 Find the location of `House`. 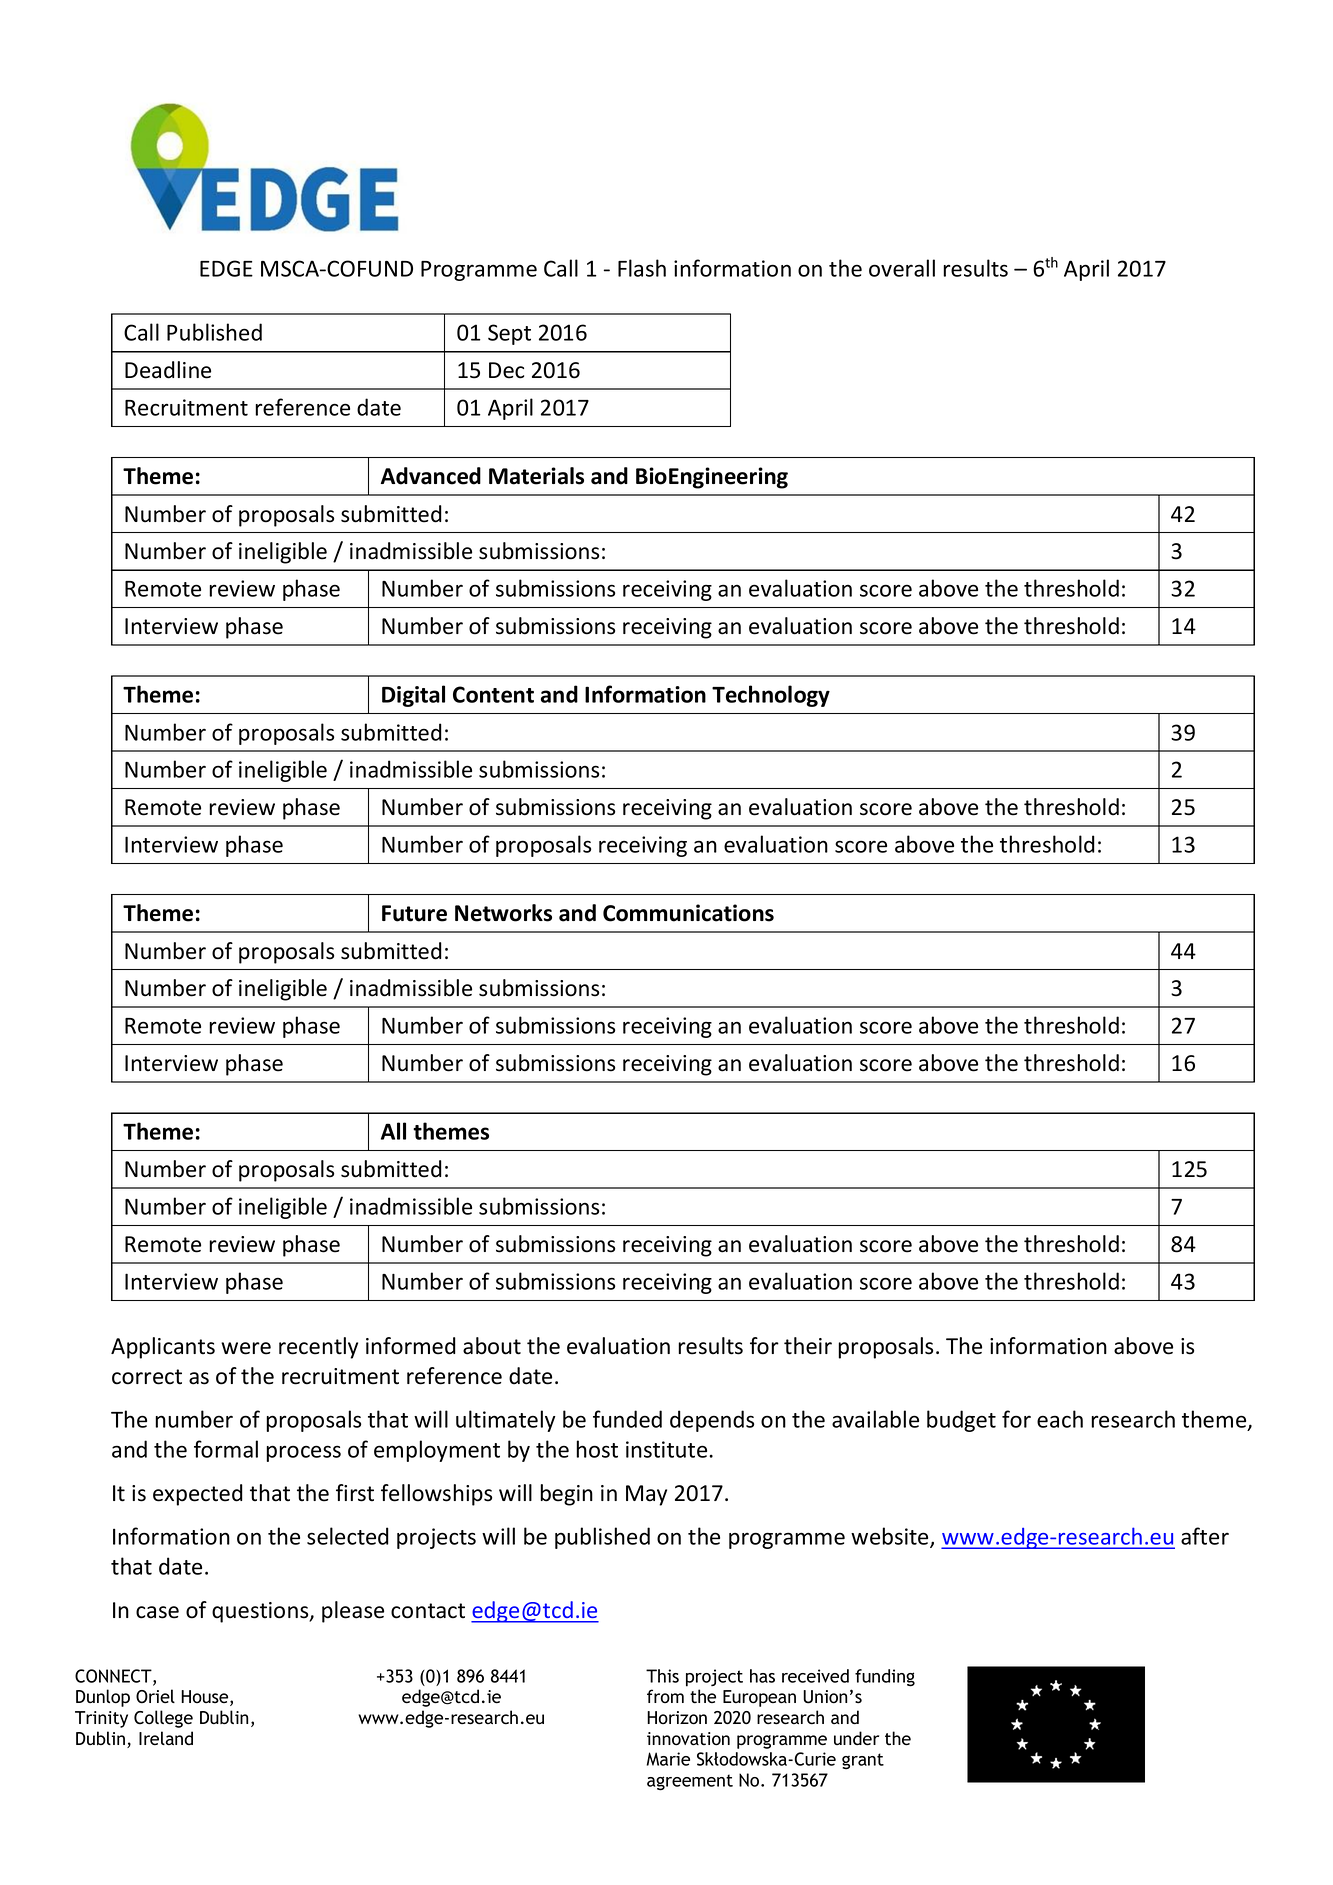

House is located at coordinates (206, 1698).
